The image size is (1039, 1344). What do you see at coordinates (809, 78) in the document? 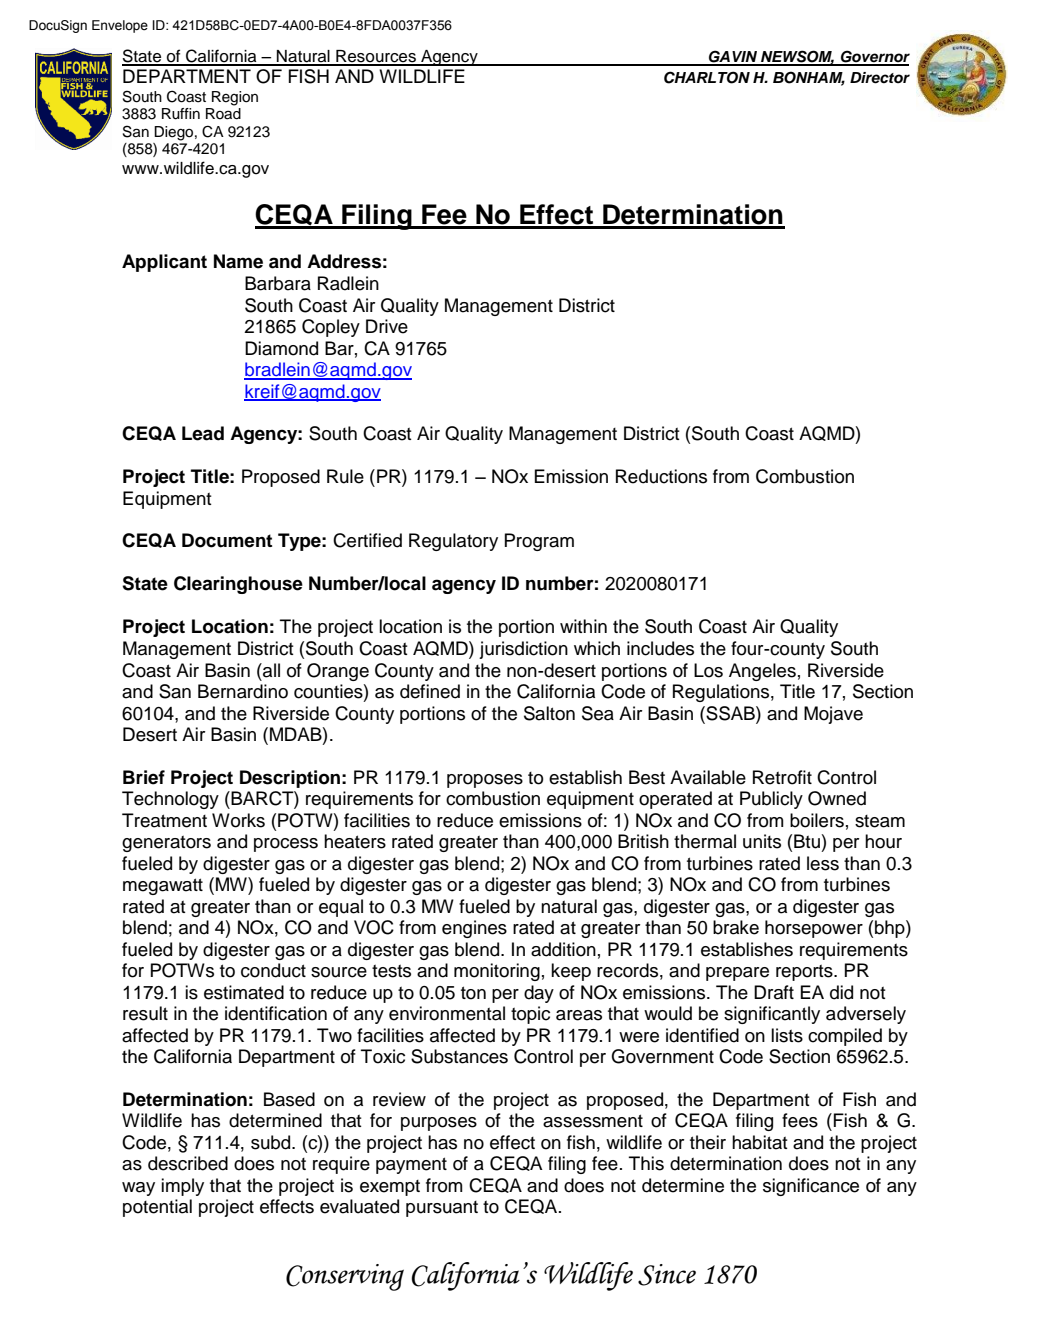
I see `BONHAM` at bounding box center [809, 78].
